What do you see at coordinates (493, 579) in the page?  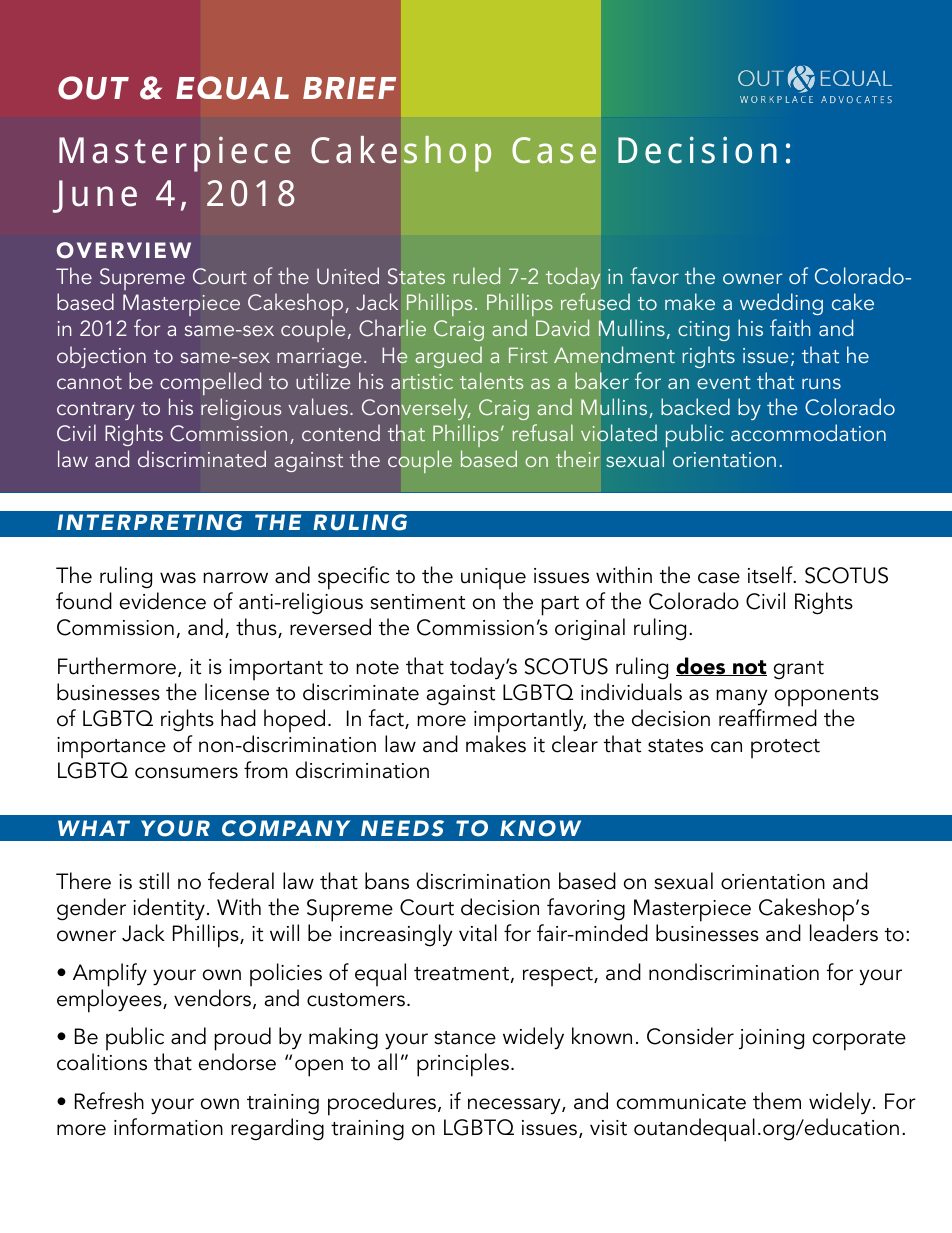 I see `unique` at bounding box center [493, 579].
